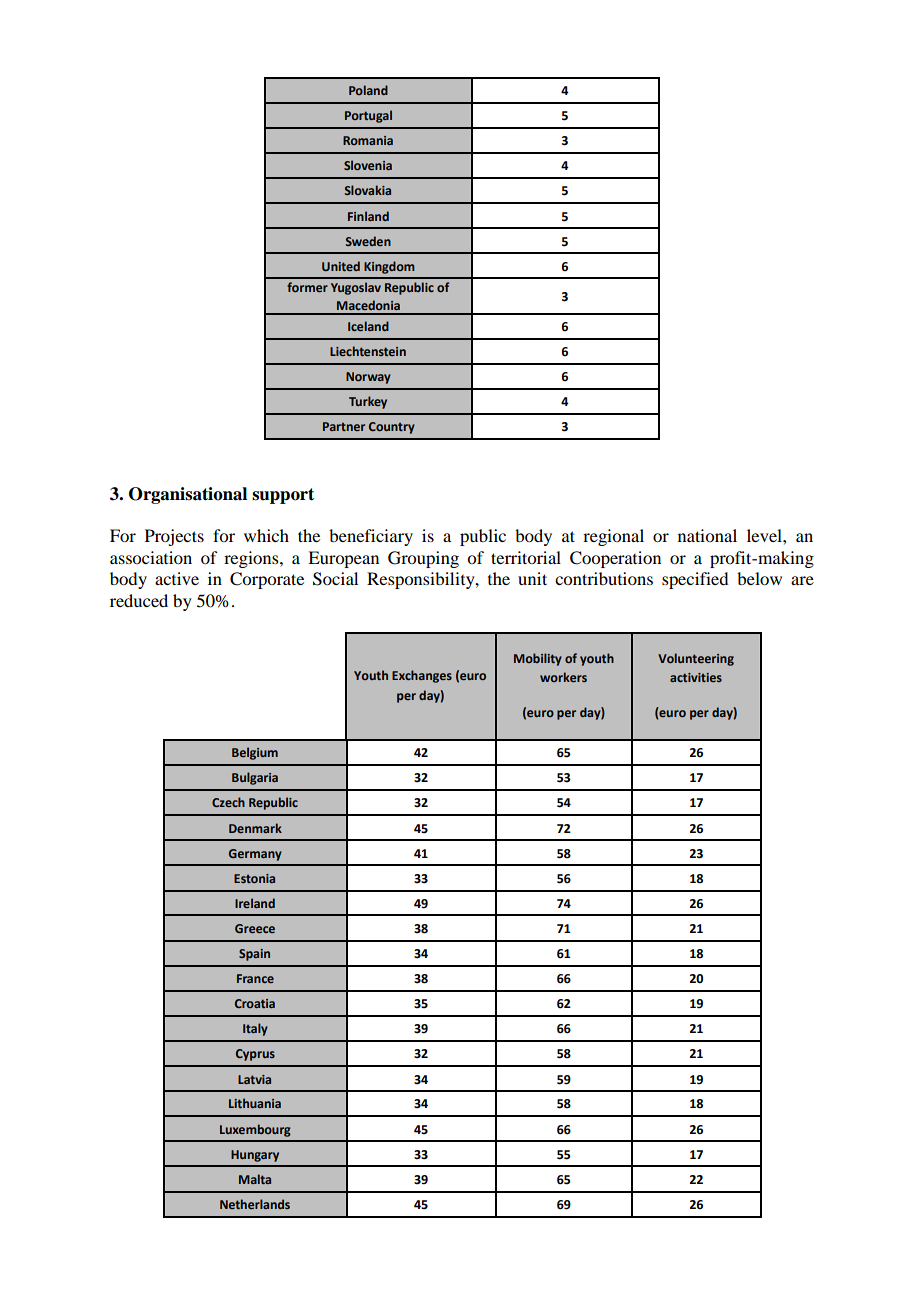 This page has width=924, height=1308. What do you see at coordinates (696, 659) in the page?
I see `Volunteering` at bounding box center [696, 659].
